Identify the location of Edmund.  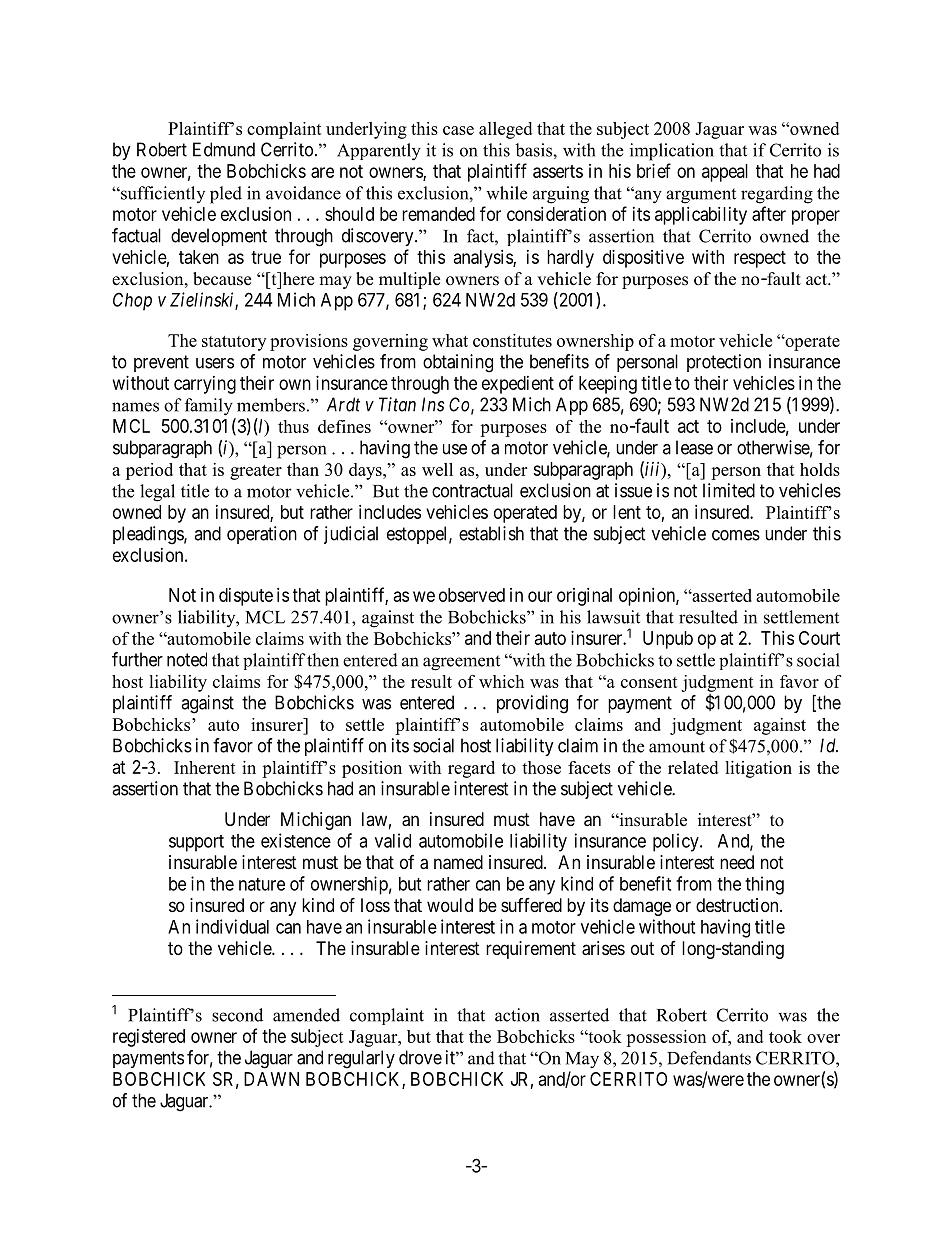
(224, 149).
